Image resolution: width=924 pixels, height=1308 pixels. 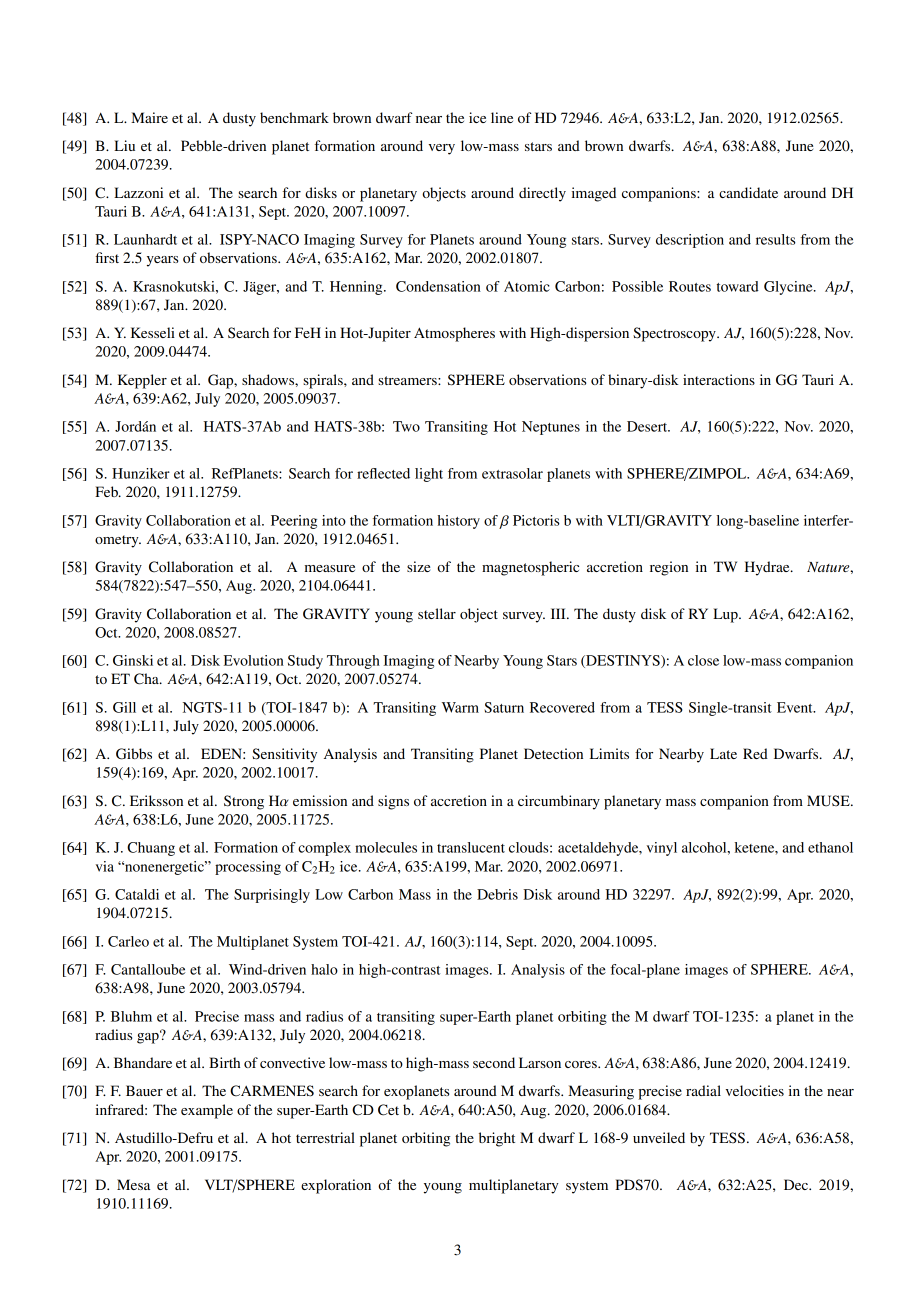 I want to click on very, so click(x=442, y=149).
